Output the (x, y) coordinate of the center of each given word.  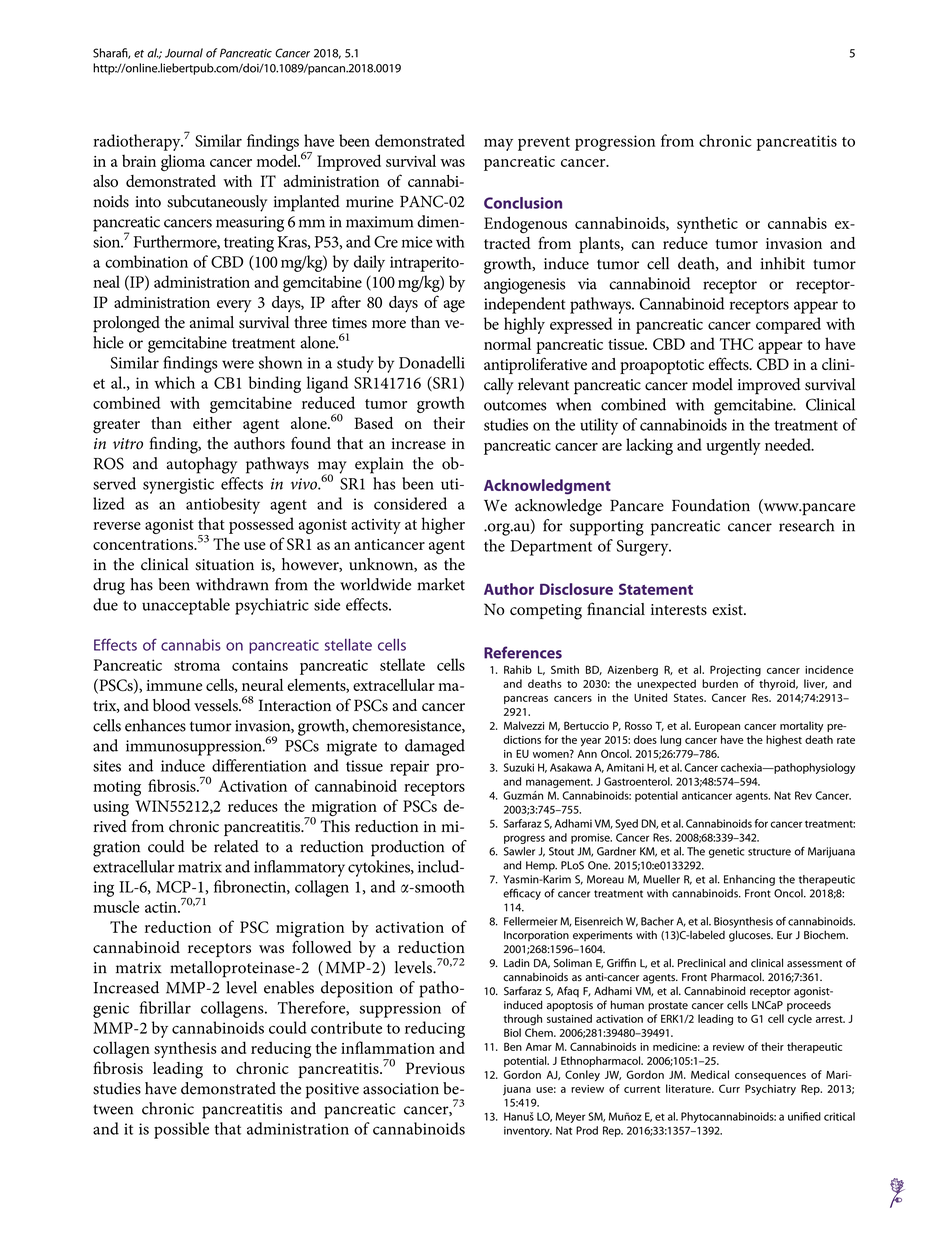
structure (769, 852)
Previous (435, 1068)
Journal (184, 53)
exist (728, 610)
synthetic (707, 224)
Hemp (541, 866)
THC (736, 344)
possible (181, 1130)
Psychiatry (770, 1090)
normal (507, 343)
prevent (544, 144)
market (441, 584)
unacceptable (186, 606)
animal (212, 322)
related (236, 846)
